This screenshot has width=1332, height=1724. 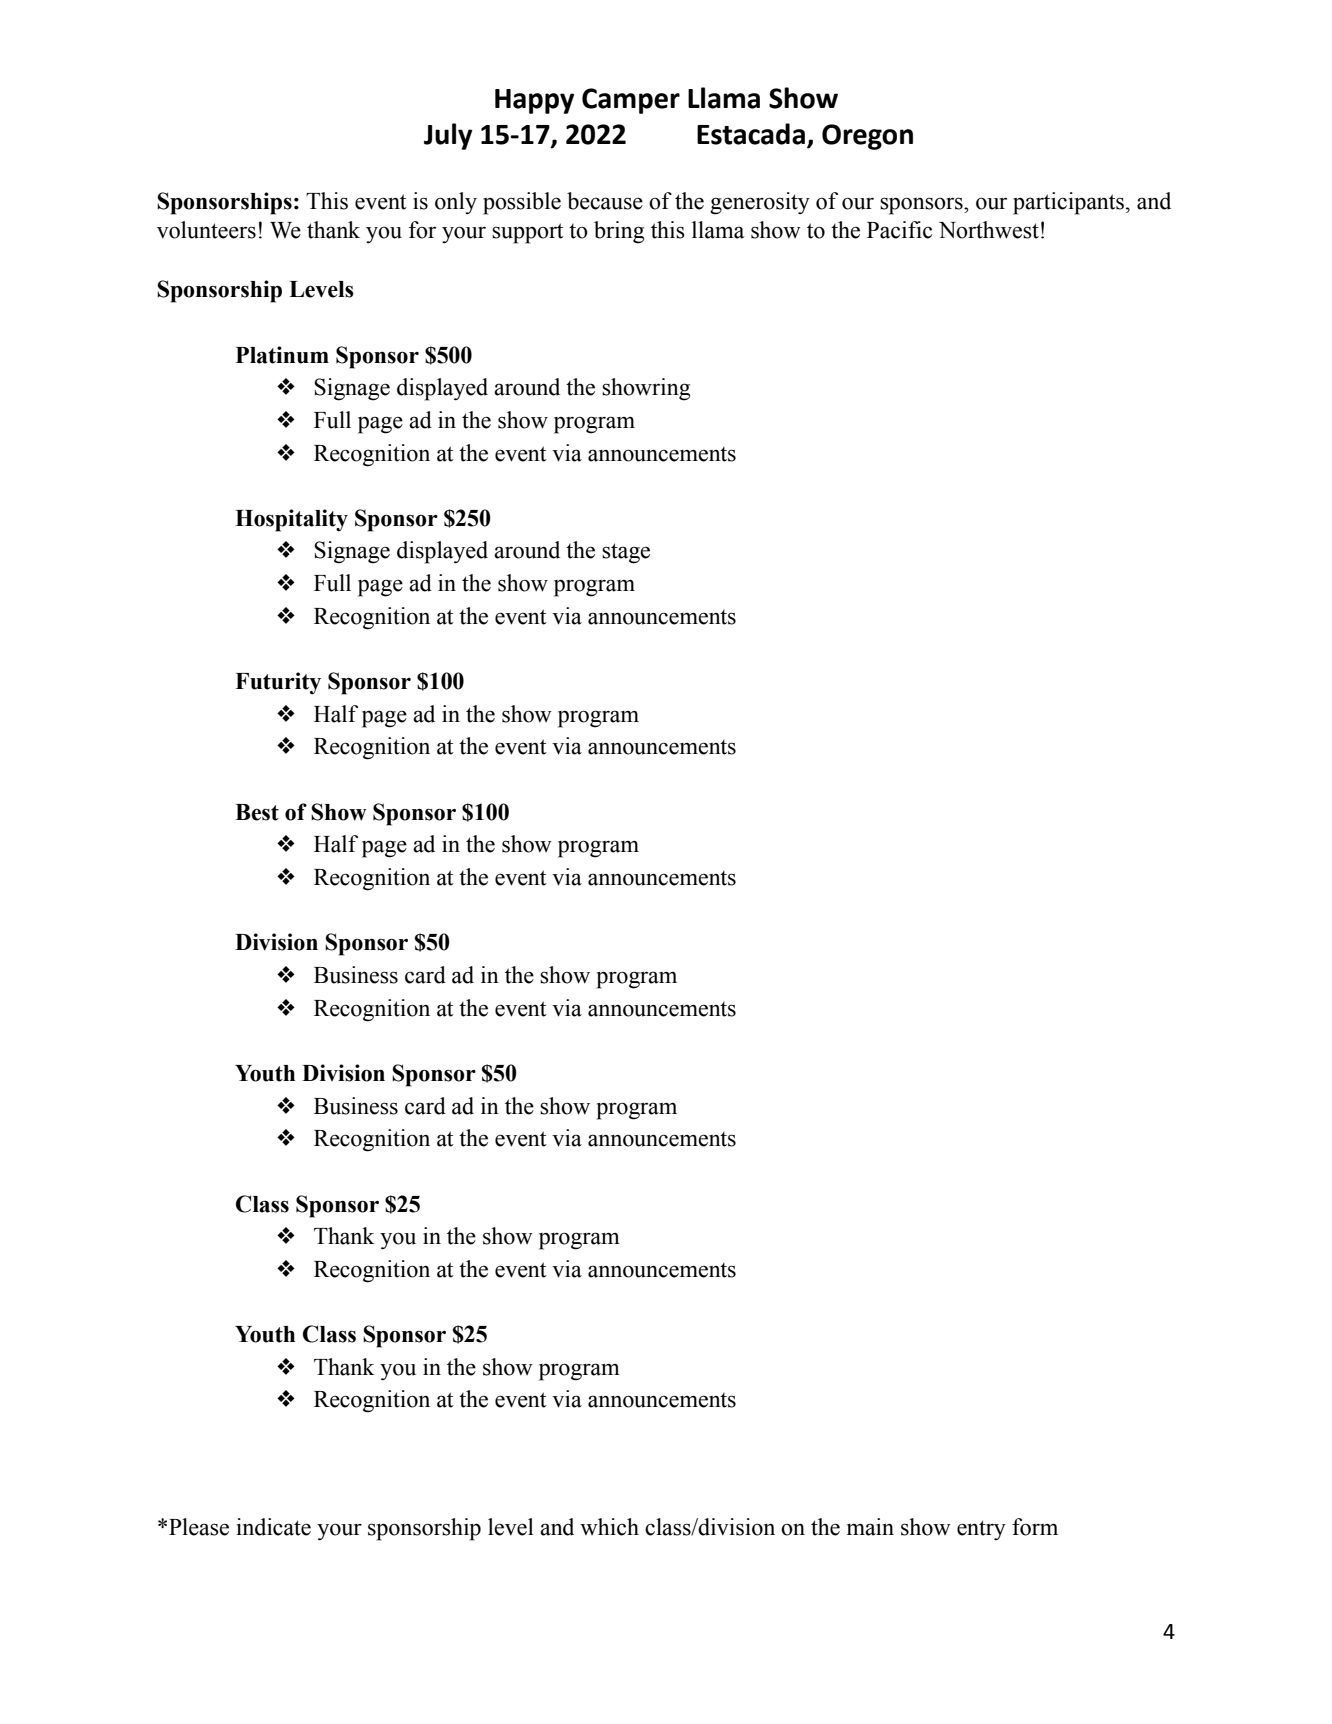 I want to click on indicate, so click(x=273, y=1527).
